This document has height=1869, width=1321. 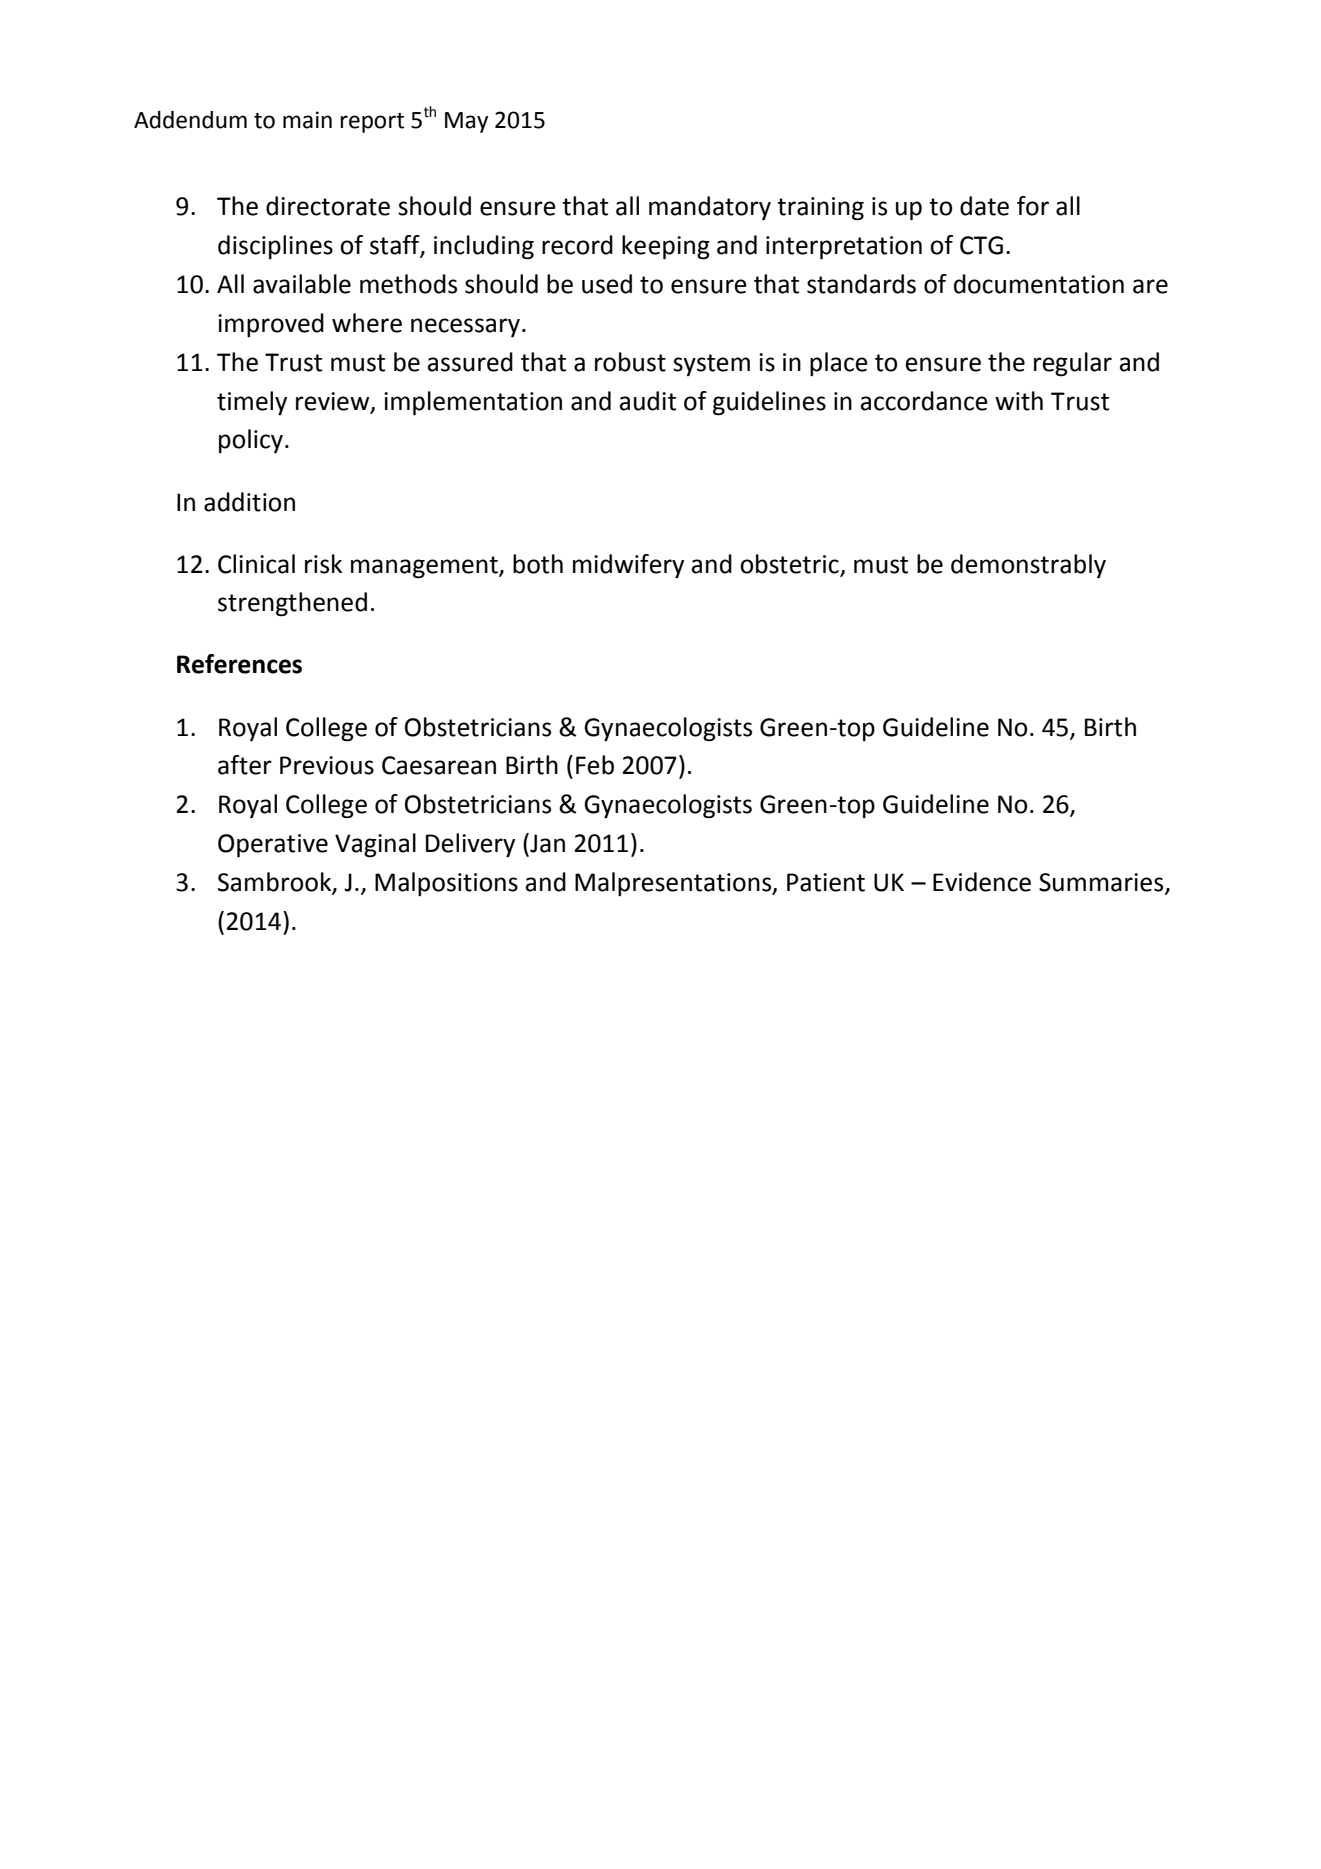 What do you see at coordinates (1028, 566) in the document?
I see `demonstrably` at bounding box center [1028, 566].
